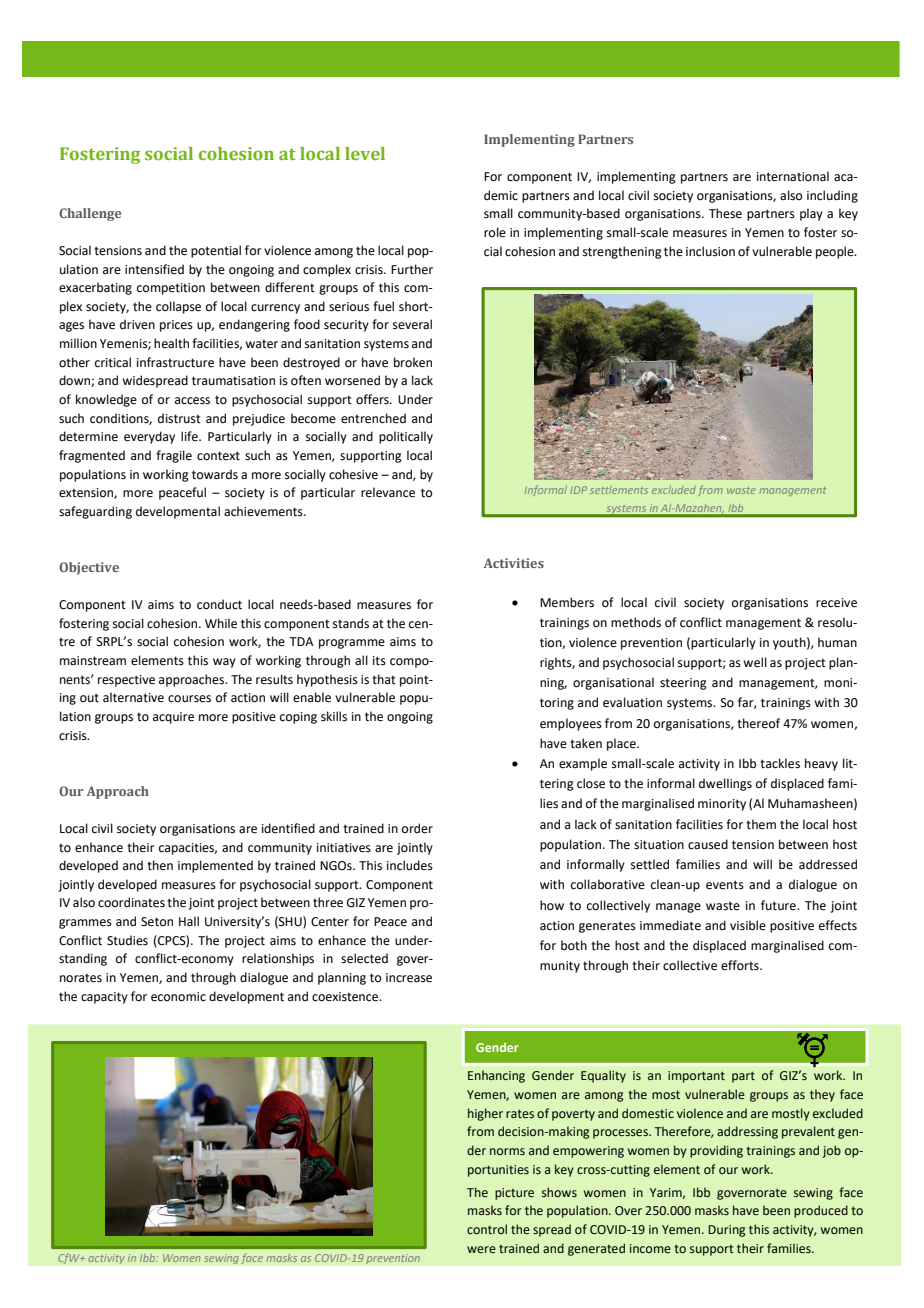  Describe the element at coordinates (495, 232) in the page. I see `role` at that location.
